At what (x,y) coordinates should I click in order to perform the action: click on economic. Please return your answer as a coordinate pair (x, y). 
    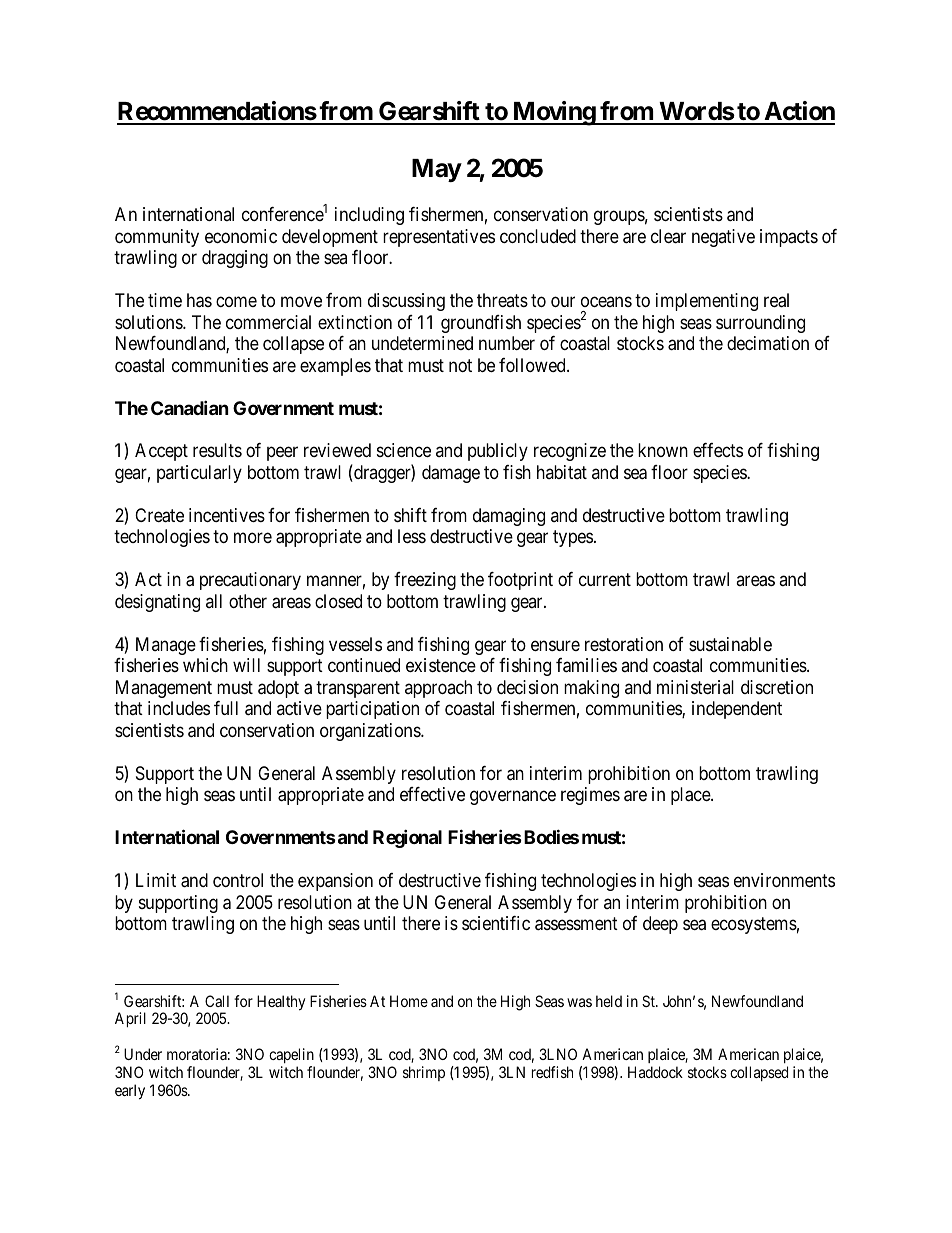
    Looking at the image, I should click on (241, 236).
